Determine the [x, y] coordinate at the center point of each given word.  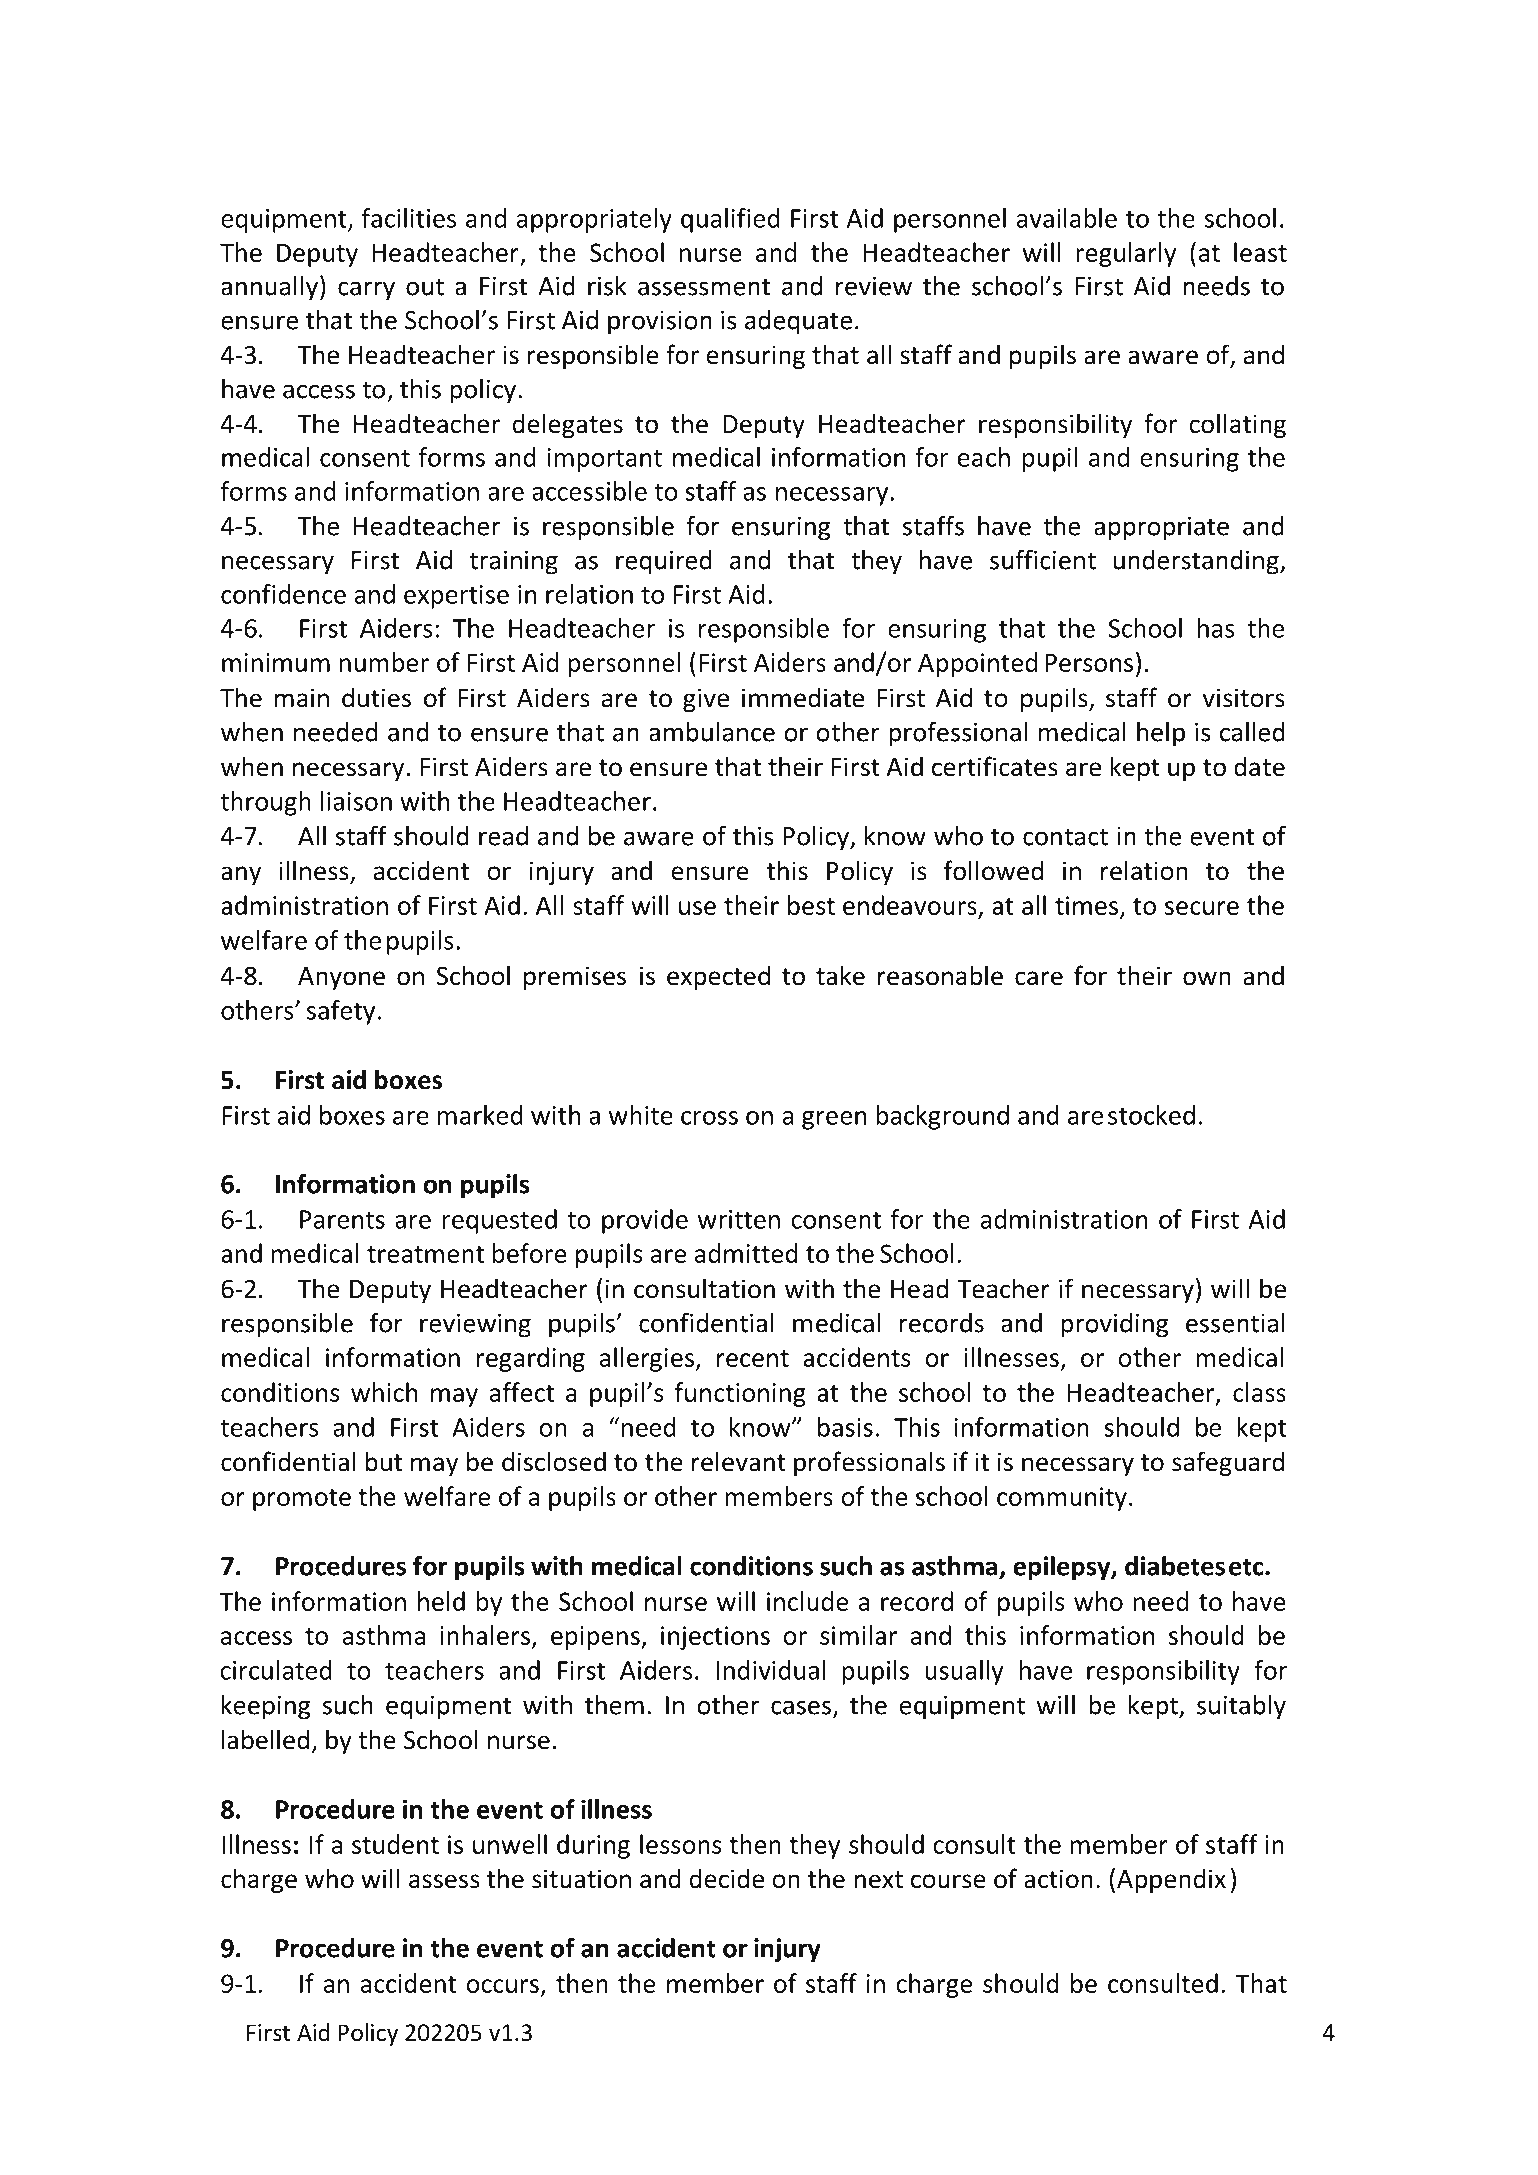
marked [480, 1115]
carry [366, 291]
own [1207, 978]
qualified [730, 220]
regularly [1126, 254]
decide [727, 1878]
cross [709, 1118]
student [395, 1844]
